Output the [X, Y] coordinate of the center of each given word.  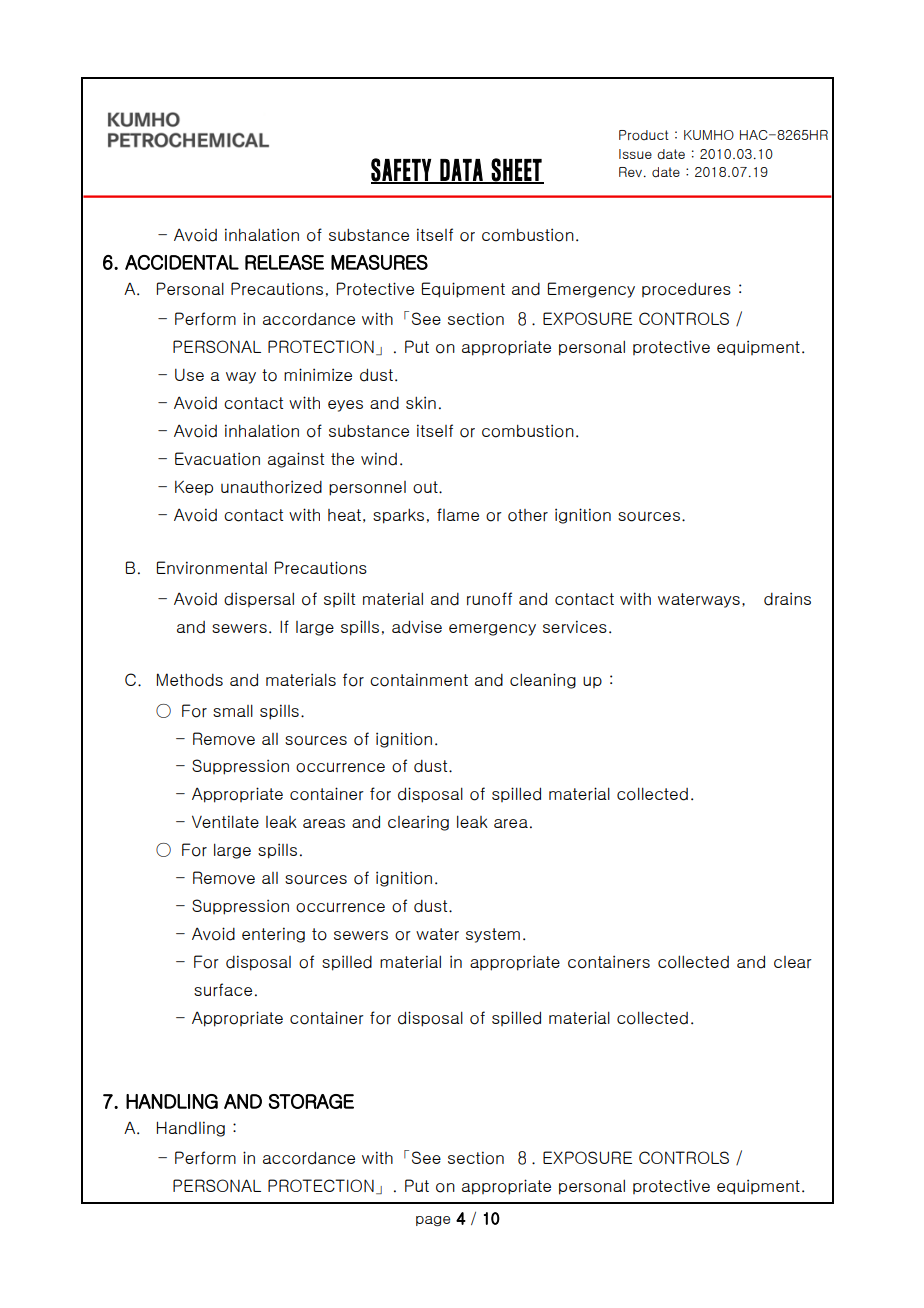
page [433, 1221]
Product [644, 135]
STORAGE [311, 1101]
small [233, 710]
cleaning [543, 681]
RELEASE [284, 262]
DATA [461, 171]
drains [787, 599]
